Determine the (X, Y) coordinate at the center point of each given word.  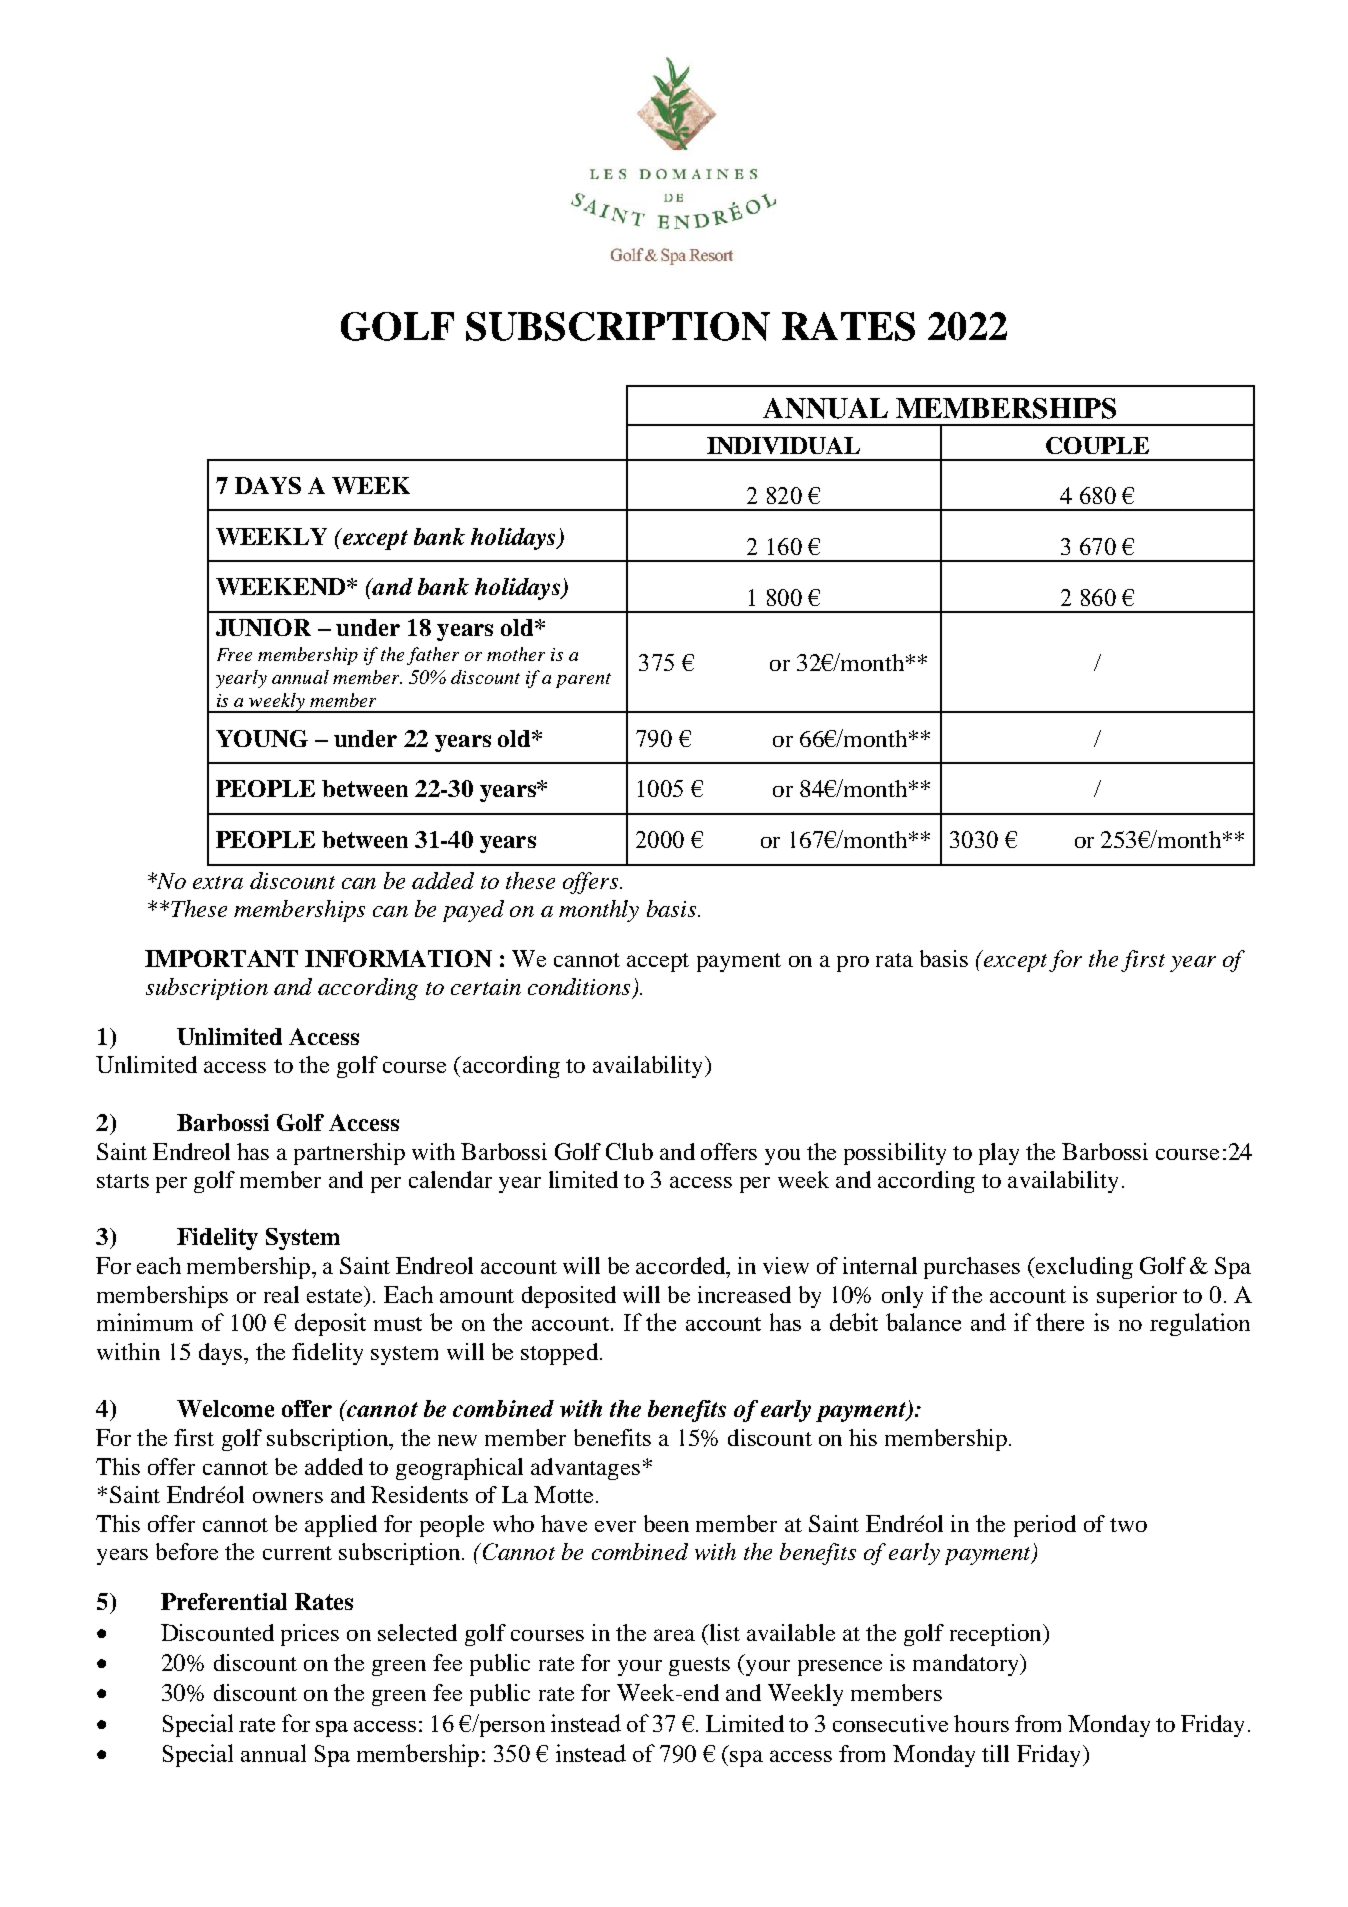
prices (310, 1635)
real (281, 1294)
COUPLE (1097, 445)
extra (218, 882)
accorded (682, 1265)
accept (658, 962)
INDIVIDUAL (783, 445)
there (1060, 1322)
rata (894, 960)
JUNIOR (263, 627)
